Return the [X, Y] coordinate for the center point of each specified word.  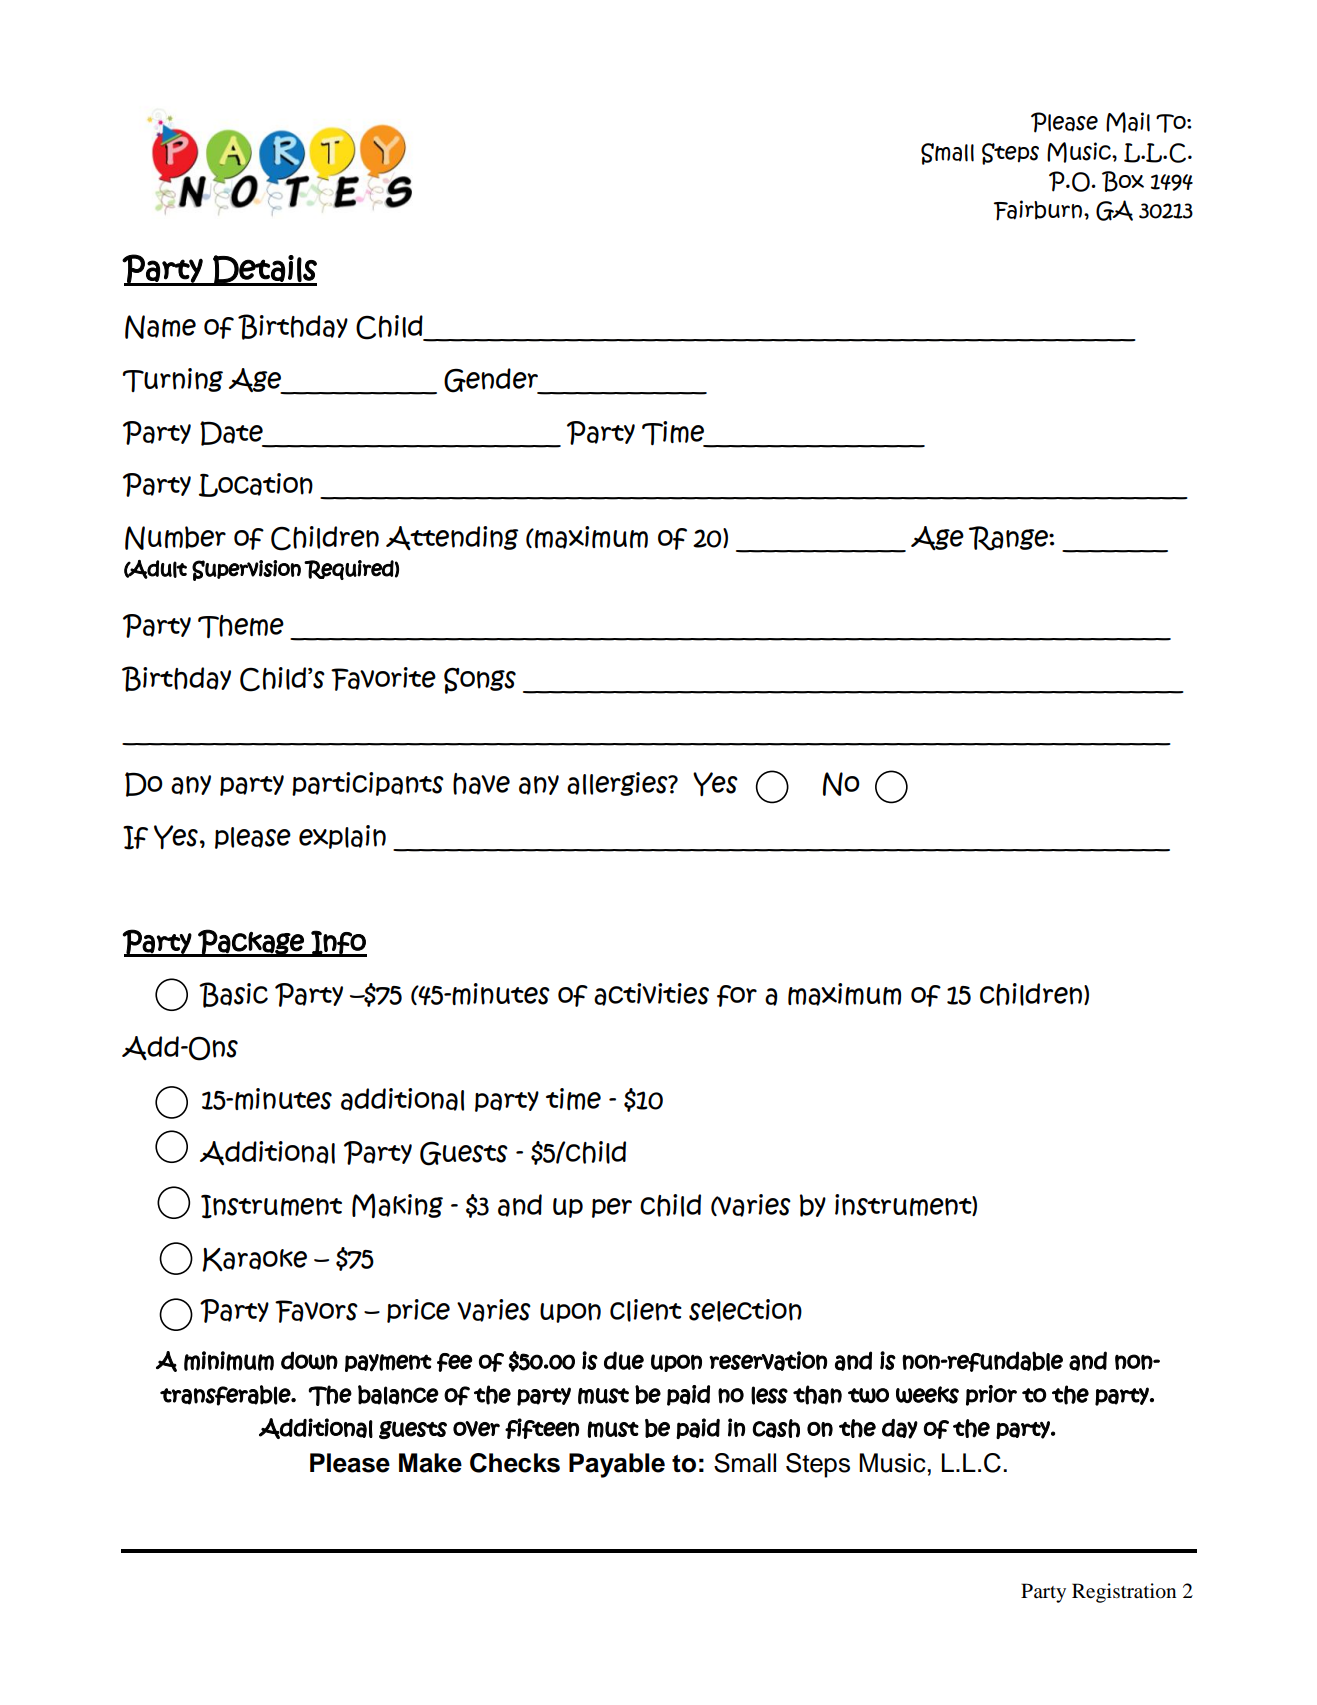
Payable [617, 1465]
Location [256, 485]
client [646, 1310]
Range [1009, 538]
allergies [618, 784]
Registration [1124, 1593]
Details [264, 270]
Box [1123, 181]
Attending [452, 538]
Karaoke [254, 1260]
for [737, 996]
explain [342, 837]
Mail [1128, 122]
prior [991, 1395]
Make [430, 1463]
